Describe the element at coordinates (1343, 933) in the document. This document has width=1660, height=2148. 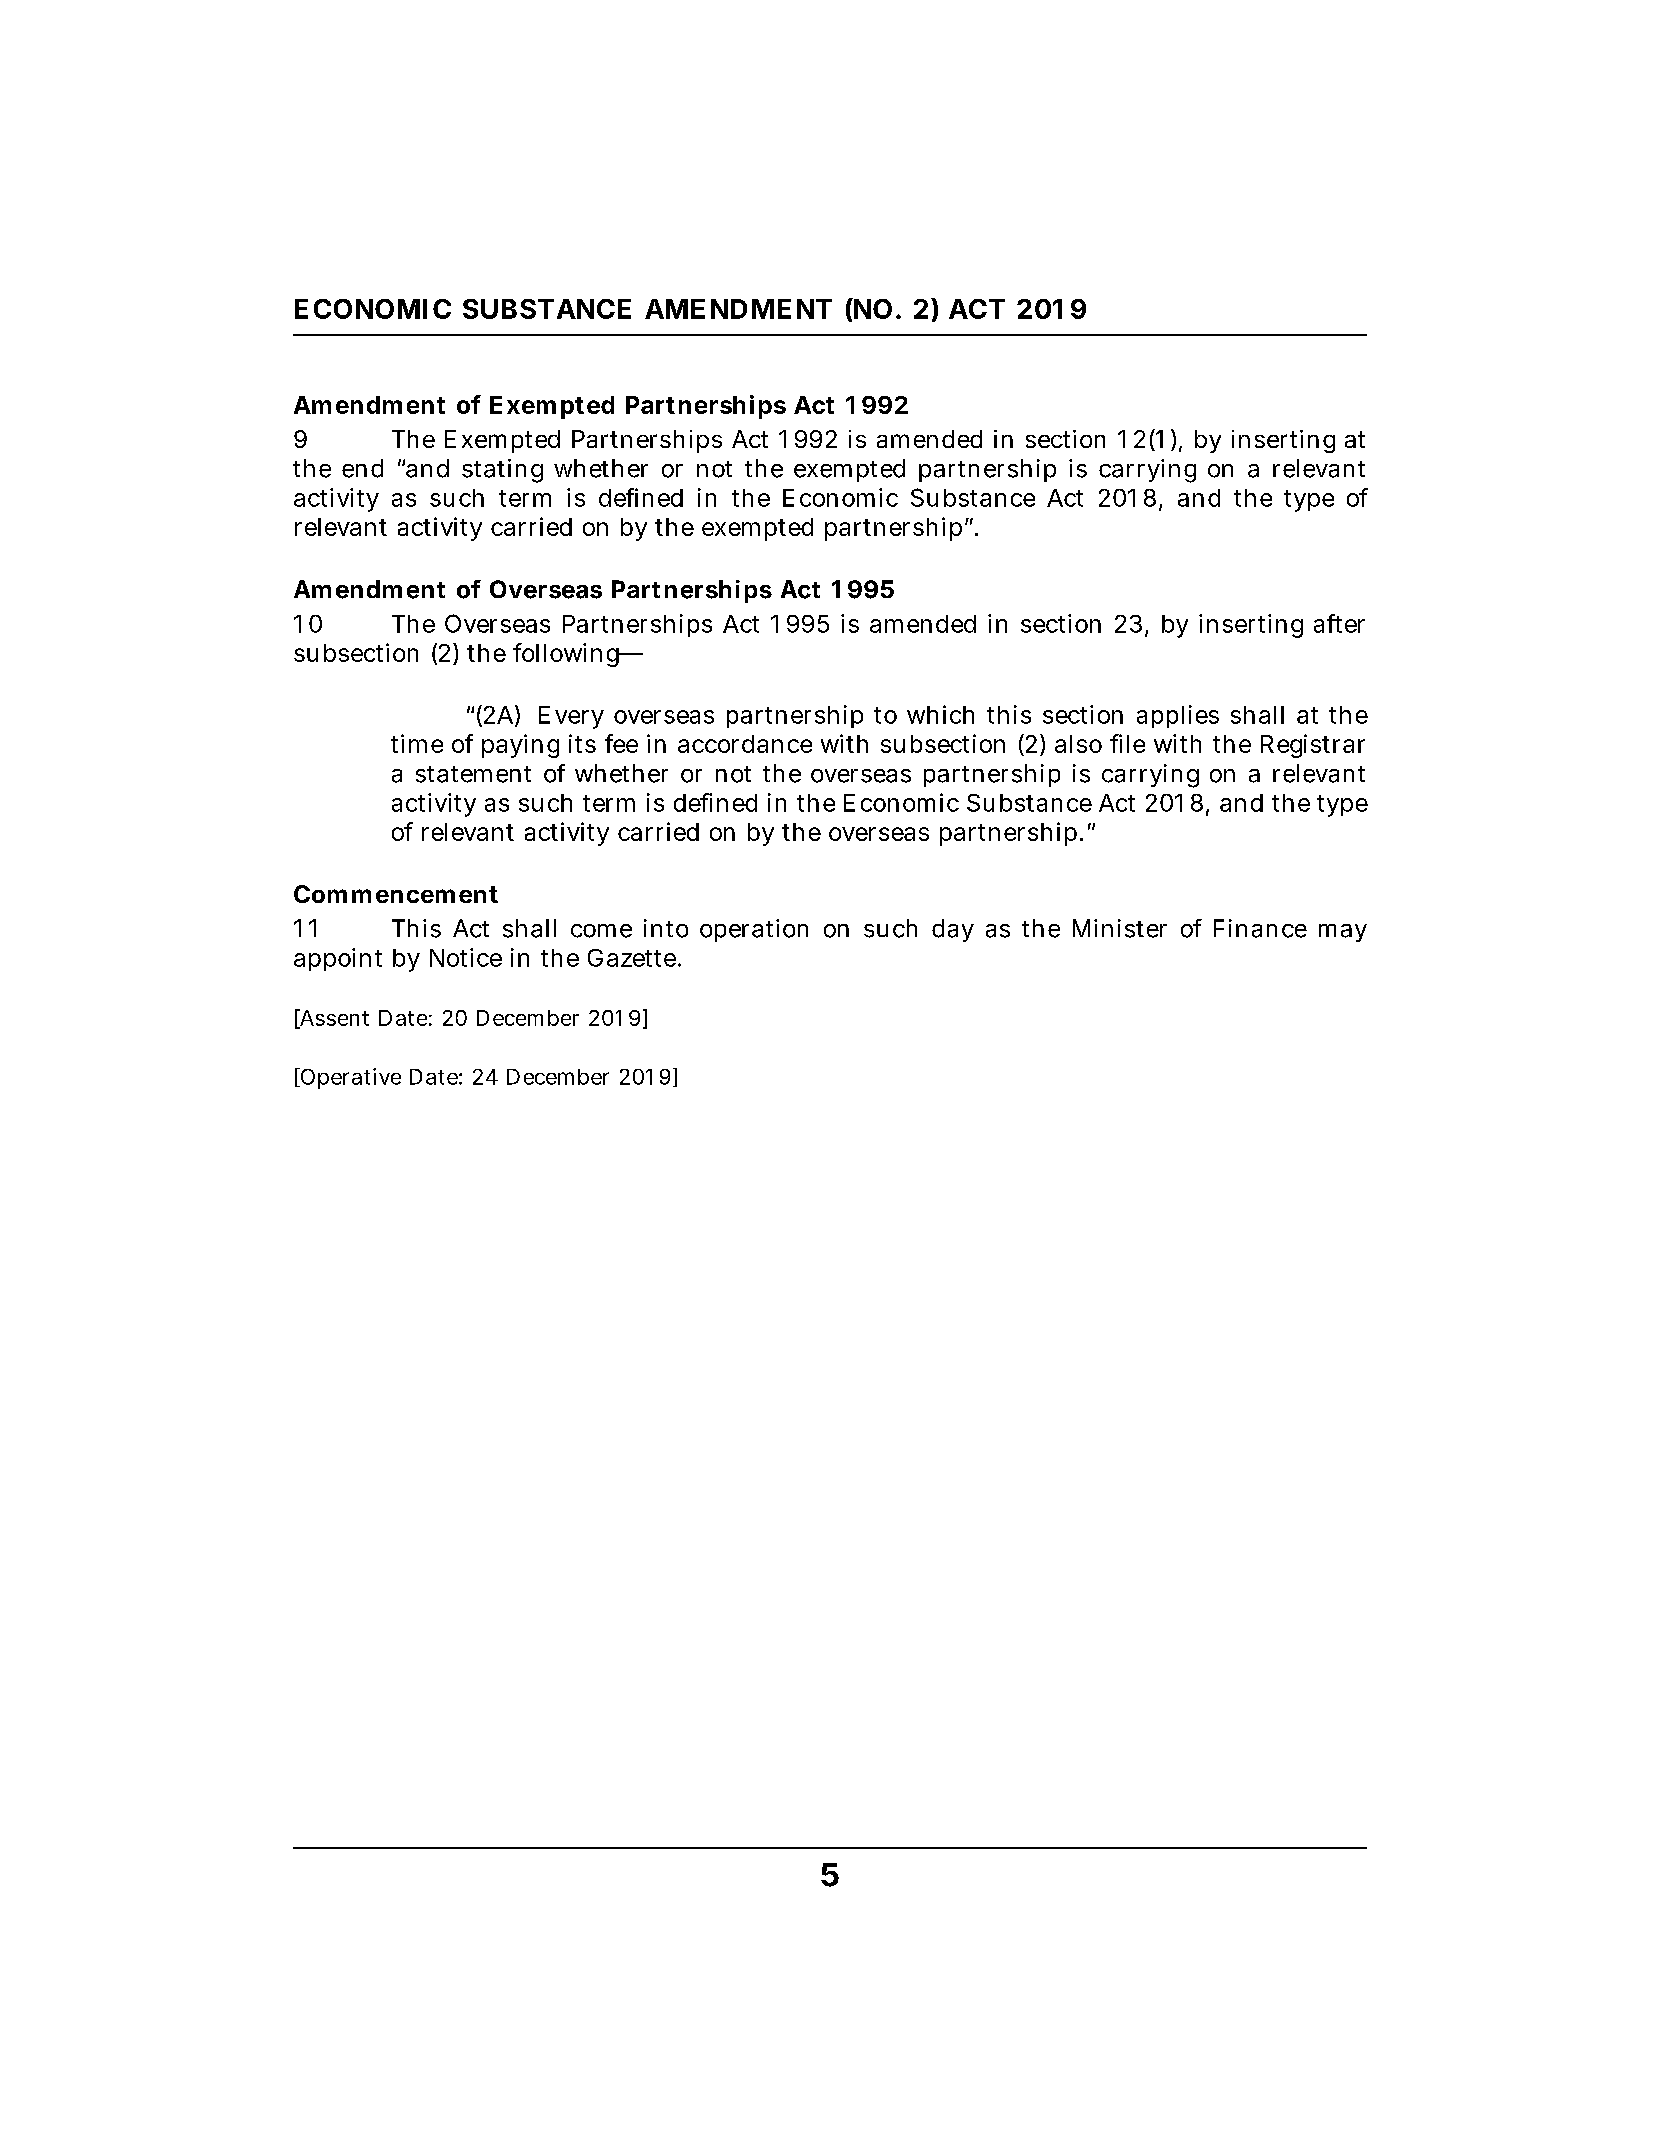
I see `may` at that location.
